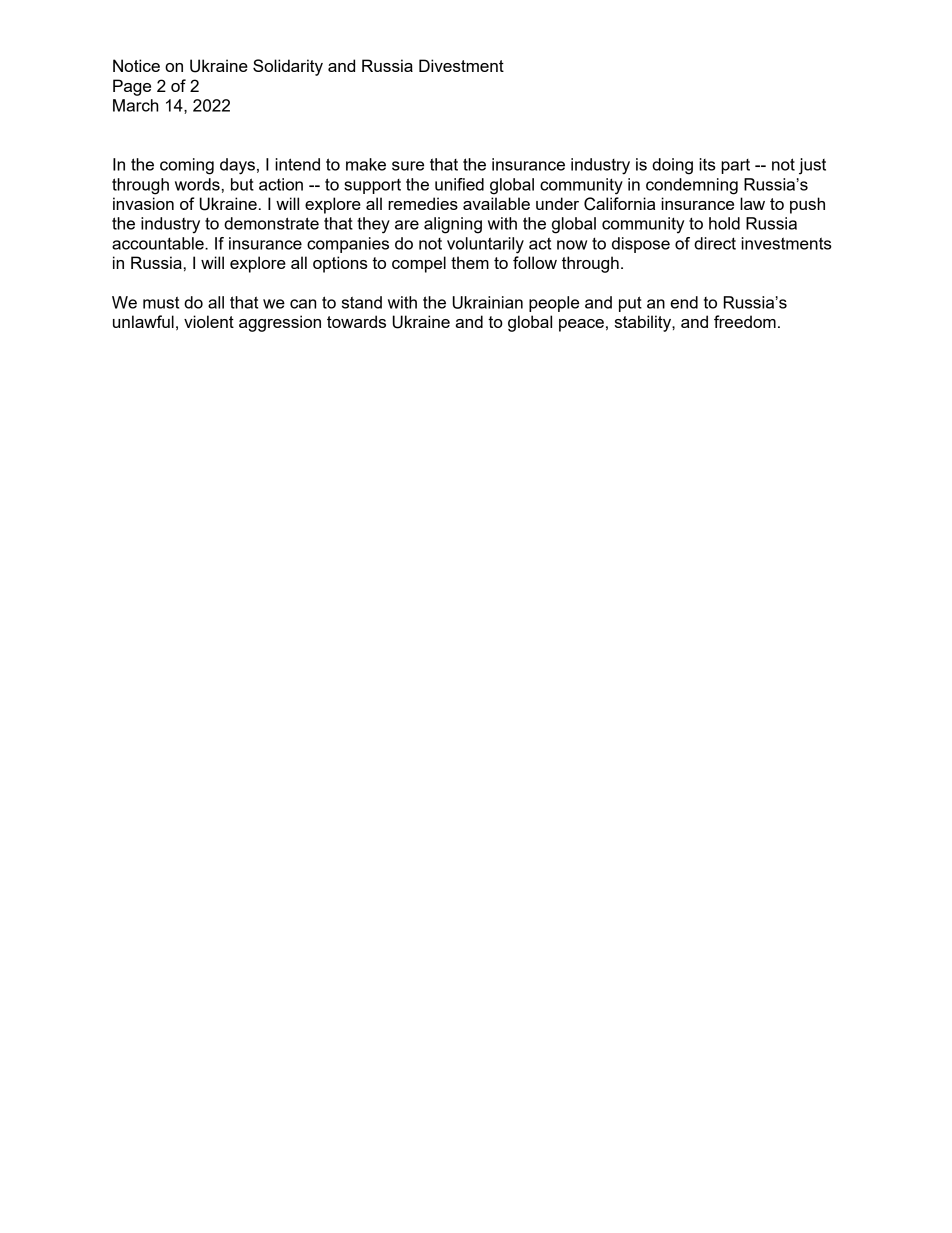 This document has width=952, height=1233. Describe the element at coordinates (488, 302) in the document. I see `Ukrainian` at that location.
